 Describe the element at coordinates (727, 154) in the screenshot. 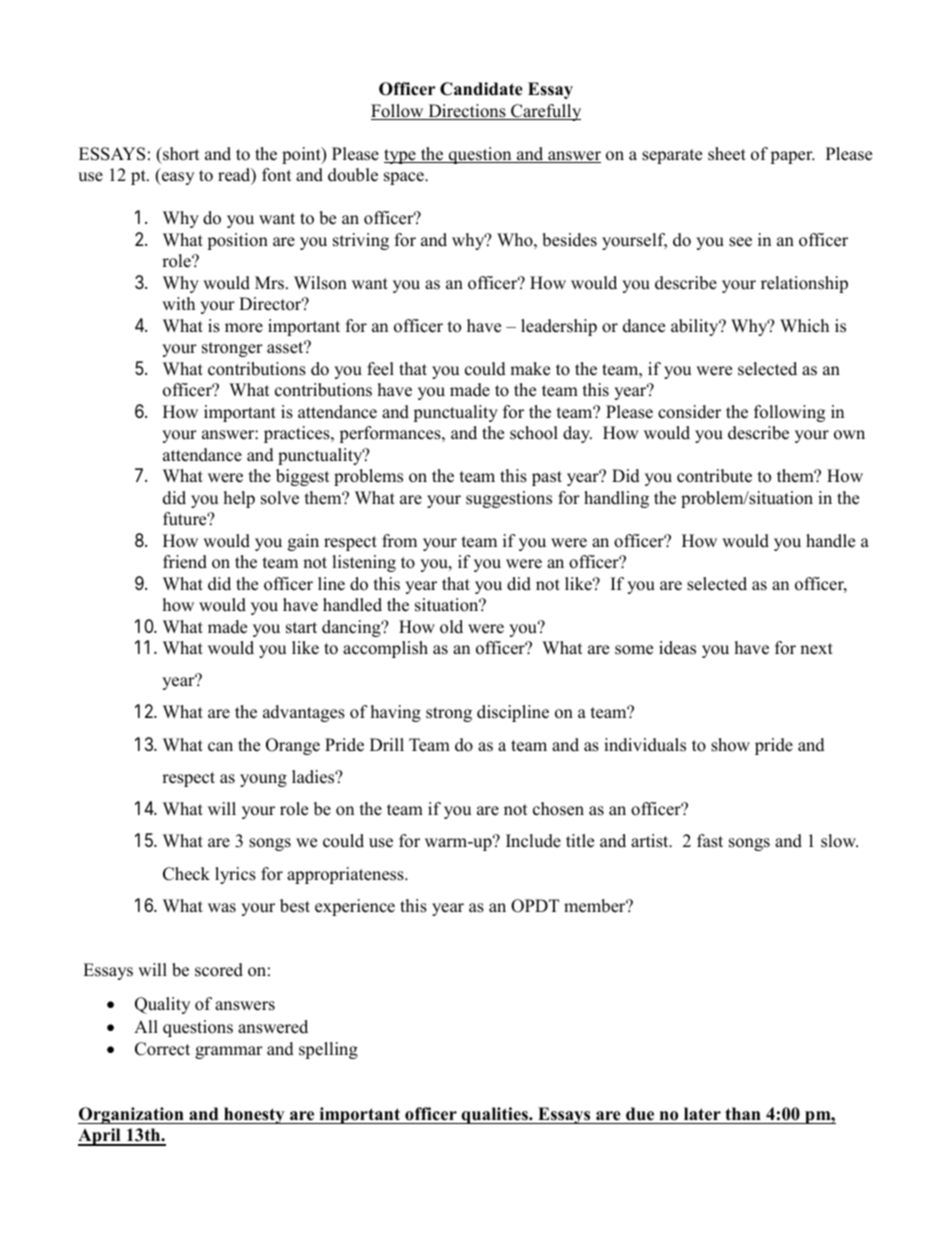

I see `sheet` at that location.
